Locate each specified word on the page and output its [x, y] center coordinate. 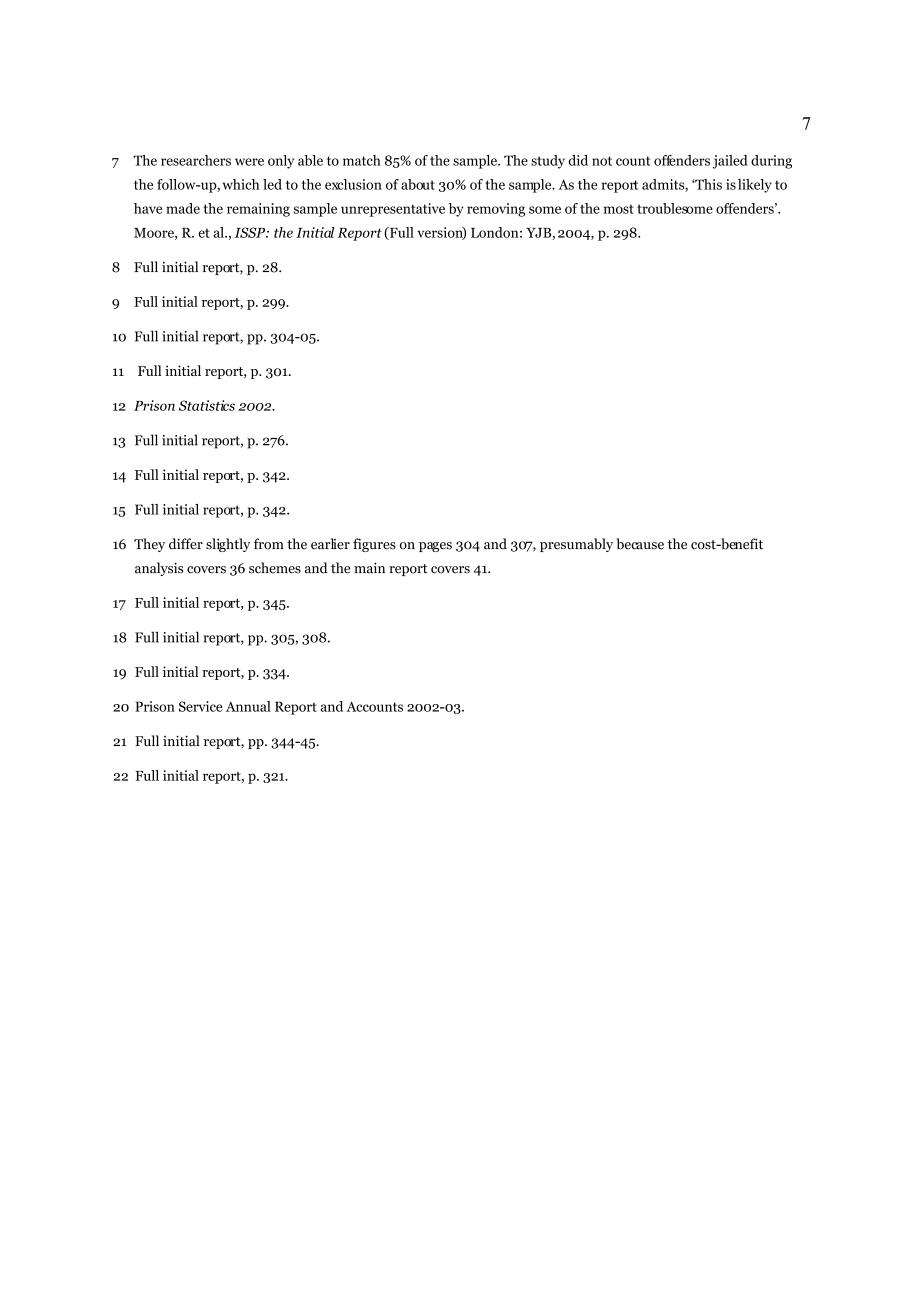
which [241, 184]
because [640, 544]
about [418, 184]
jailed [730, 162]
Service [200, 706]
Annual [248, 706]
